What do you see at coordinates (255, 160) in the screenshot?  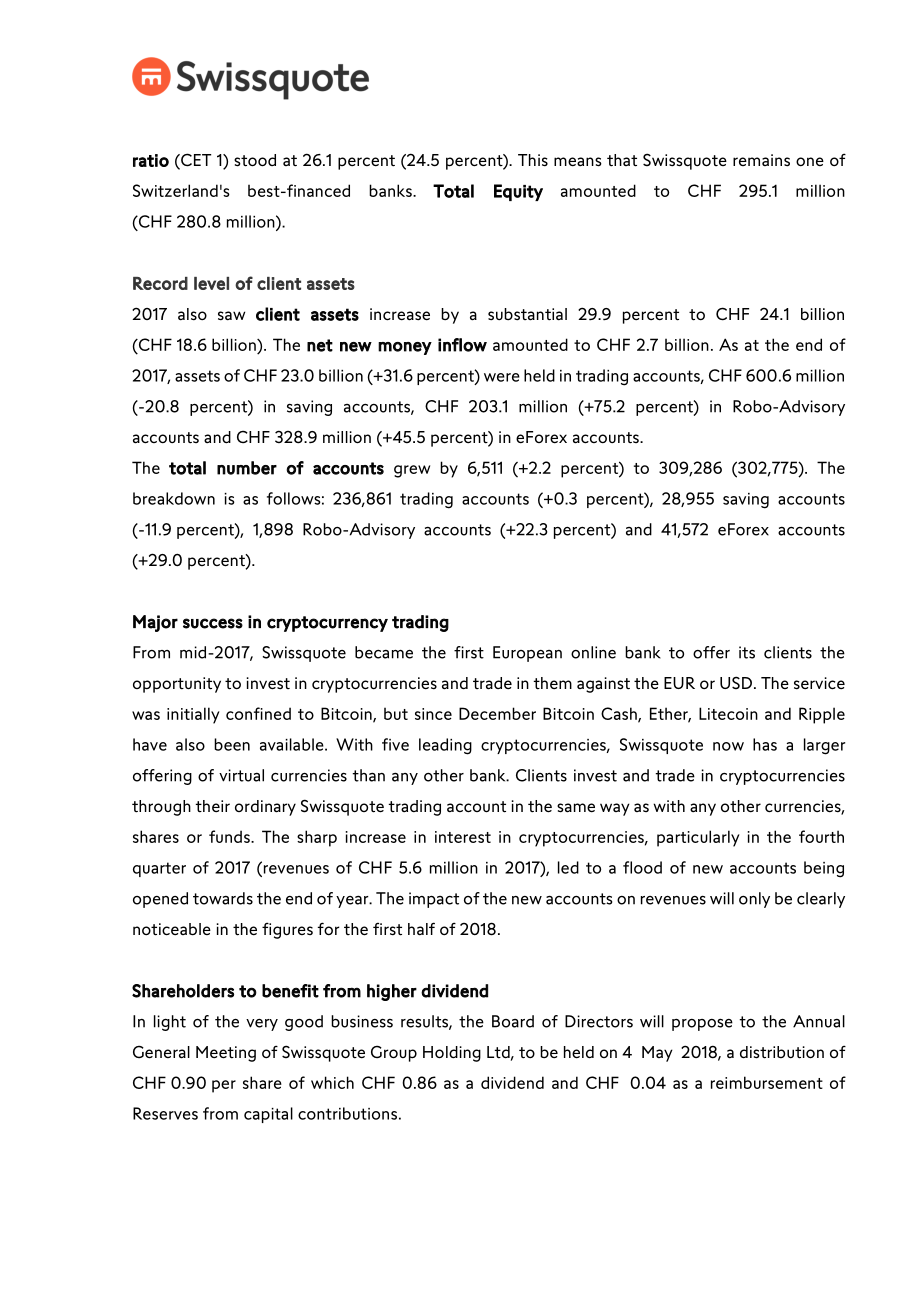 I see `stood` at bounding box center [255, 160].
